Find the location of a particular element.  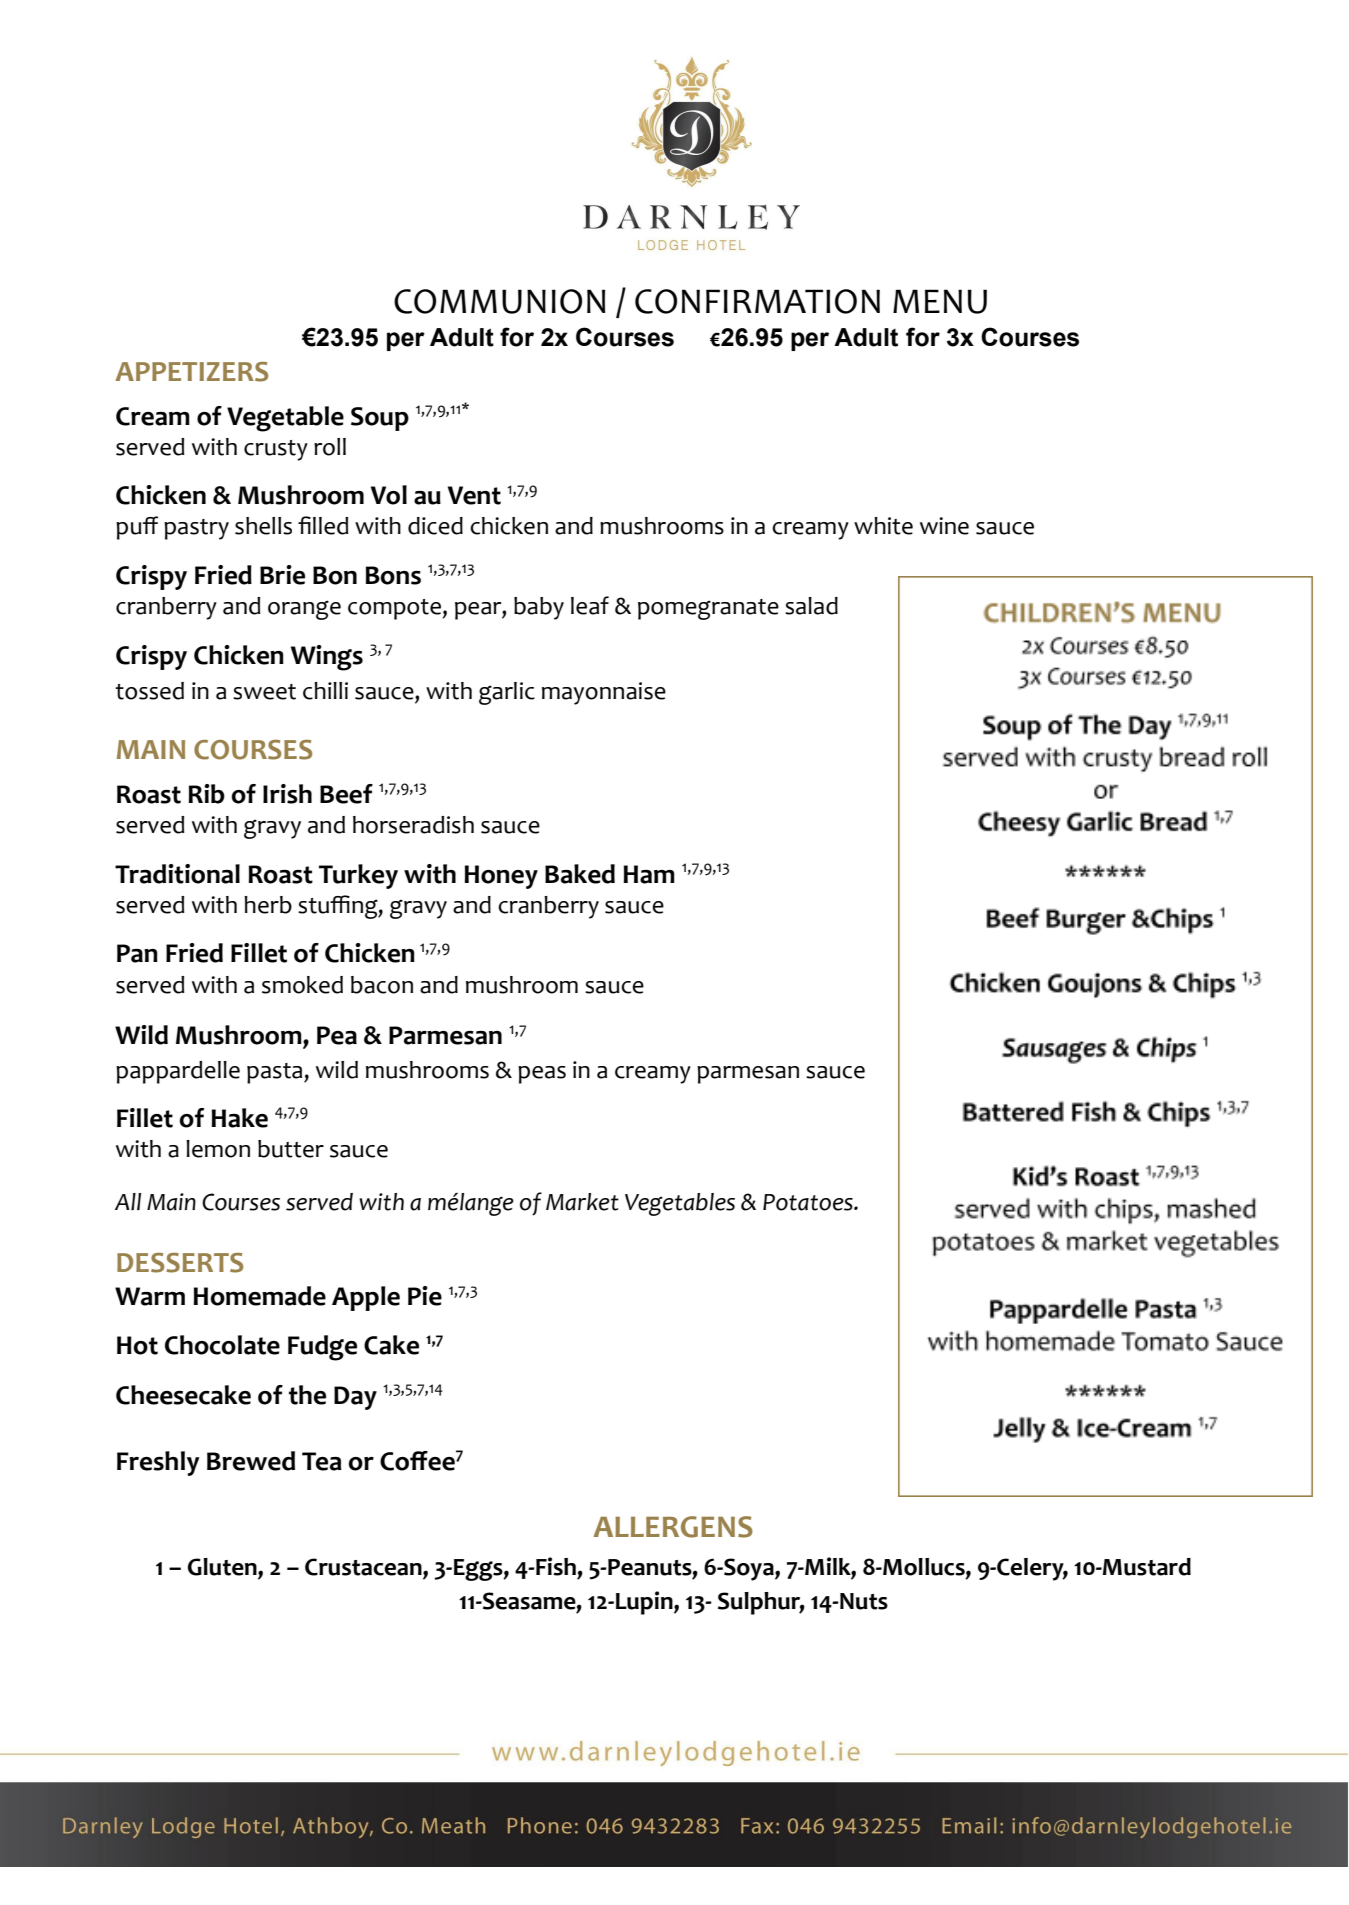

Baked is located at coordinates (580, 874).
